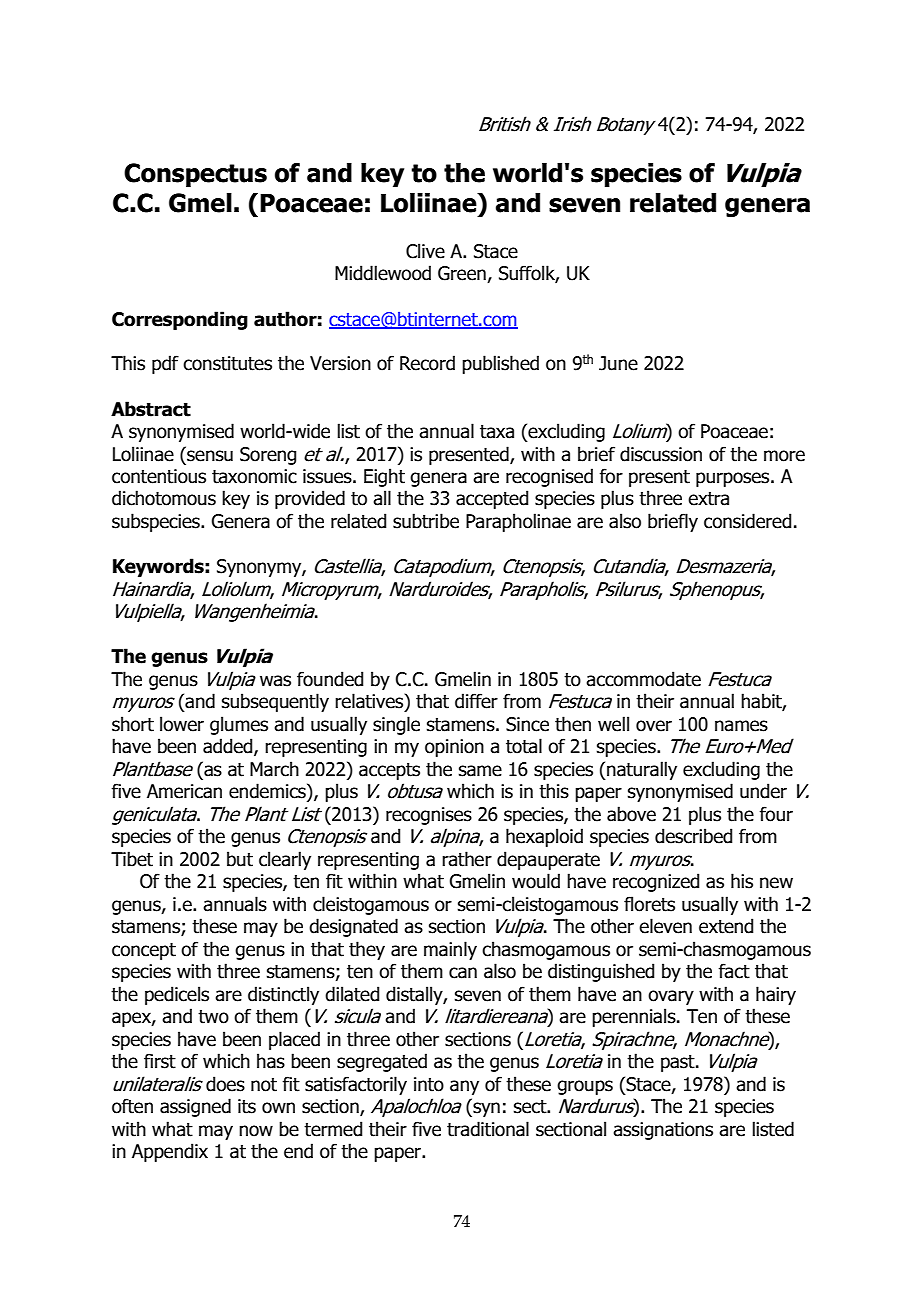 This page has width=924, height=1308. Describe the element at coordinates (741, 726) in the page. I see `names` at that location.
